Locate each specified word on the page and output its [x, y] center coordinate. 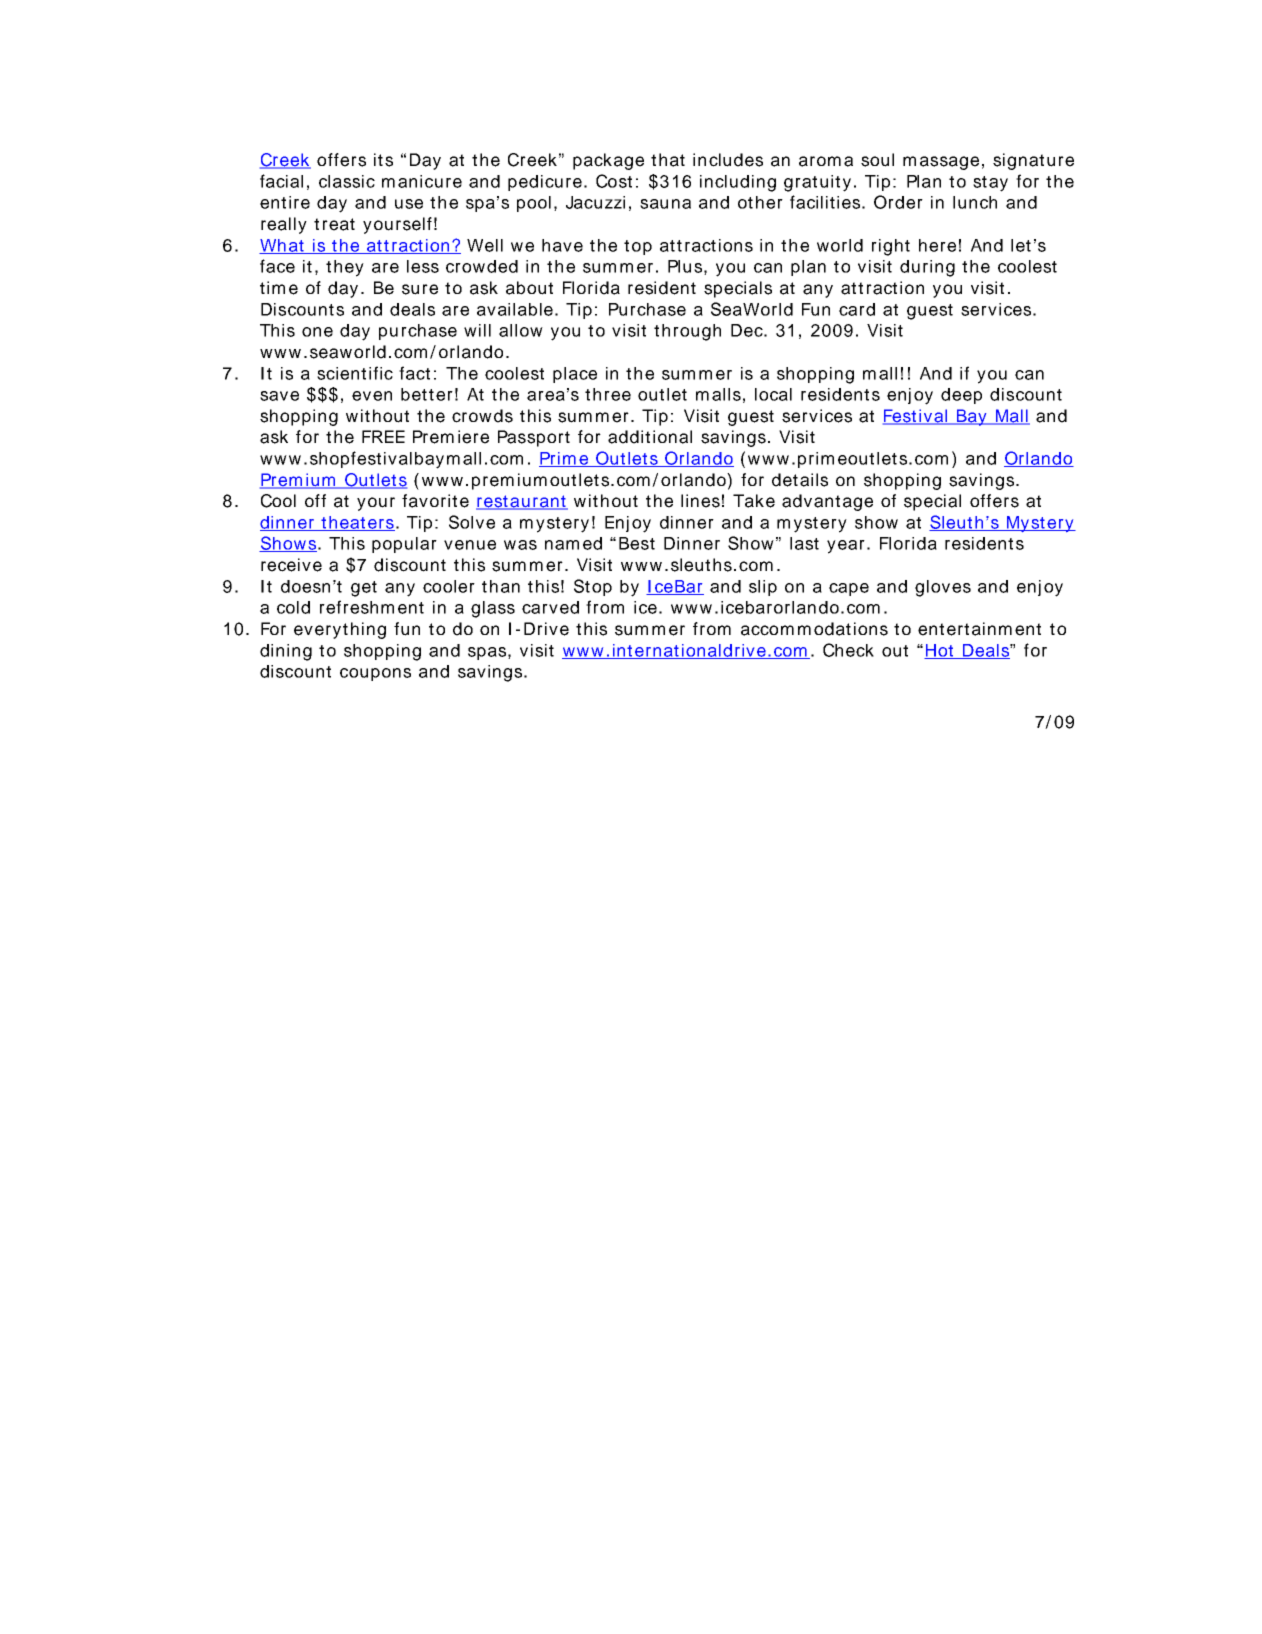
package [608, 161]
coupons [375, 674]
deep [961, 396]
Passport [534, 438]
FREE [383, 436]
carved [550, 607]
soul [877, 160]
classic [347, 181]
